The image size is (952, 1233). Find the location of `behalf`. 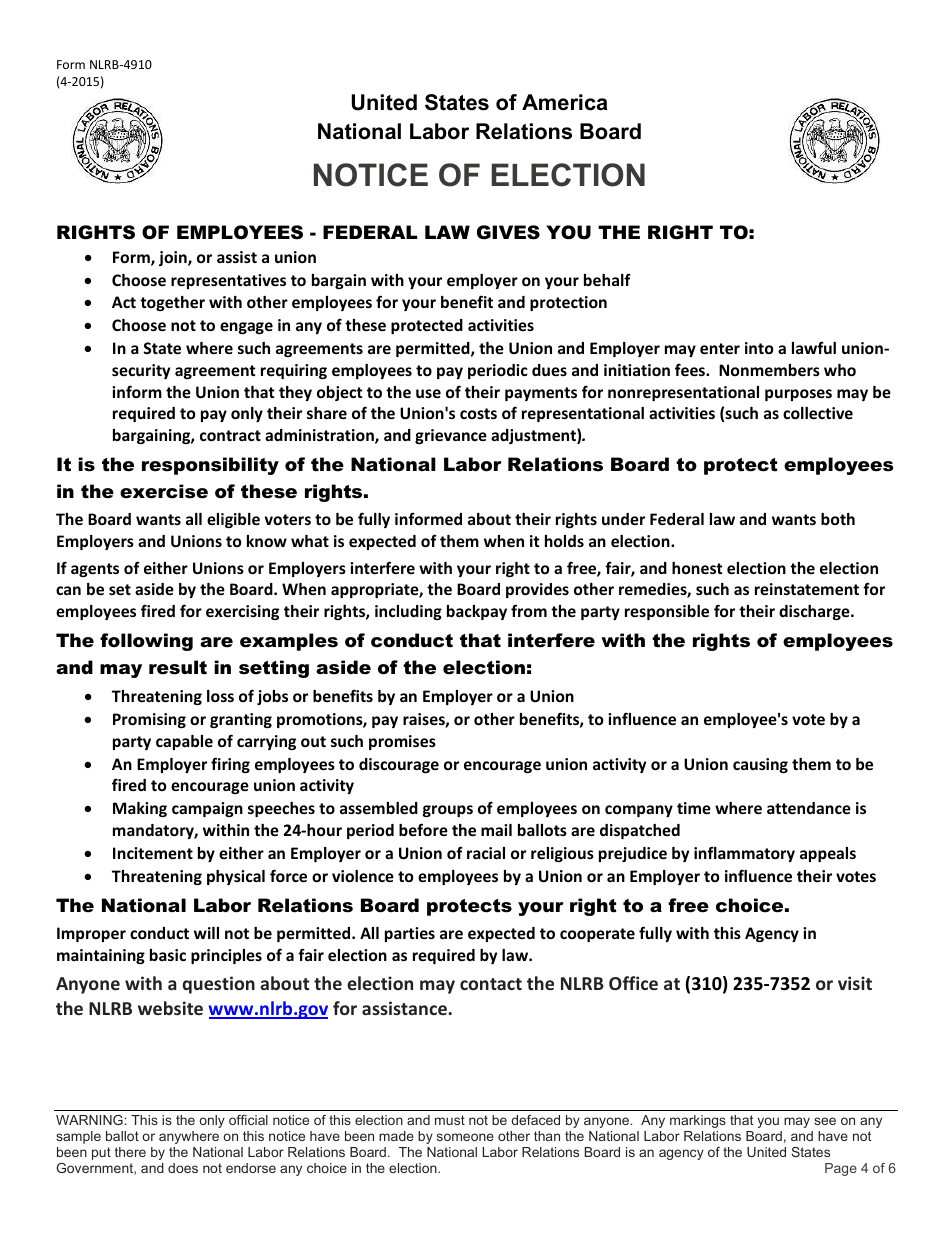

behalf is located at coordinates (607, 279).
